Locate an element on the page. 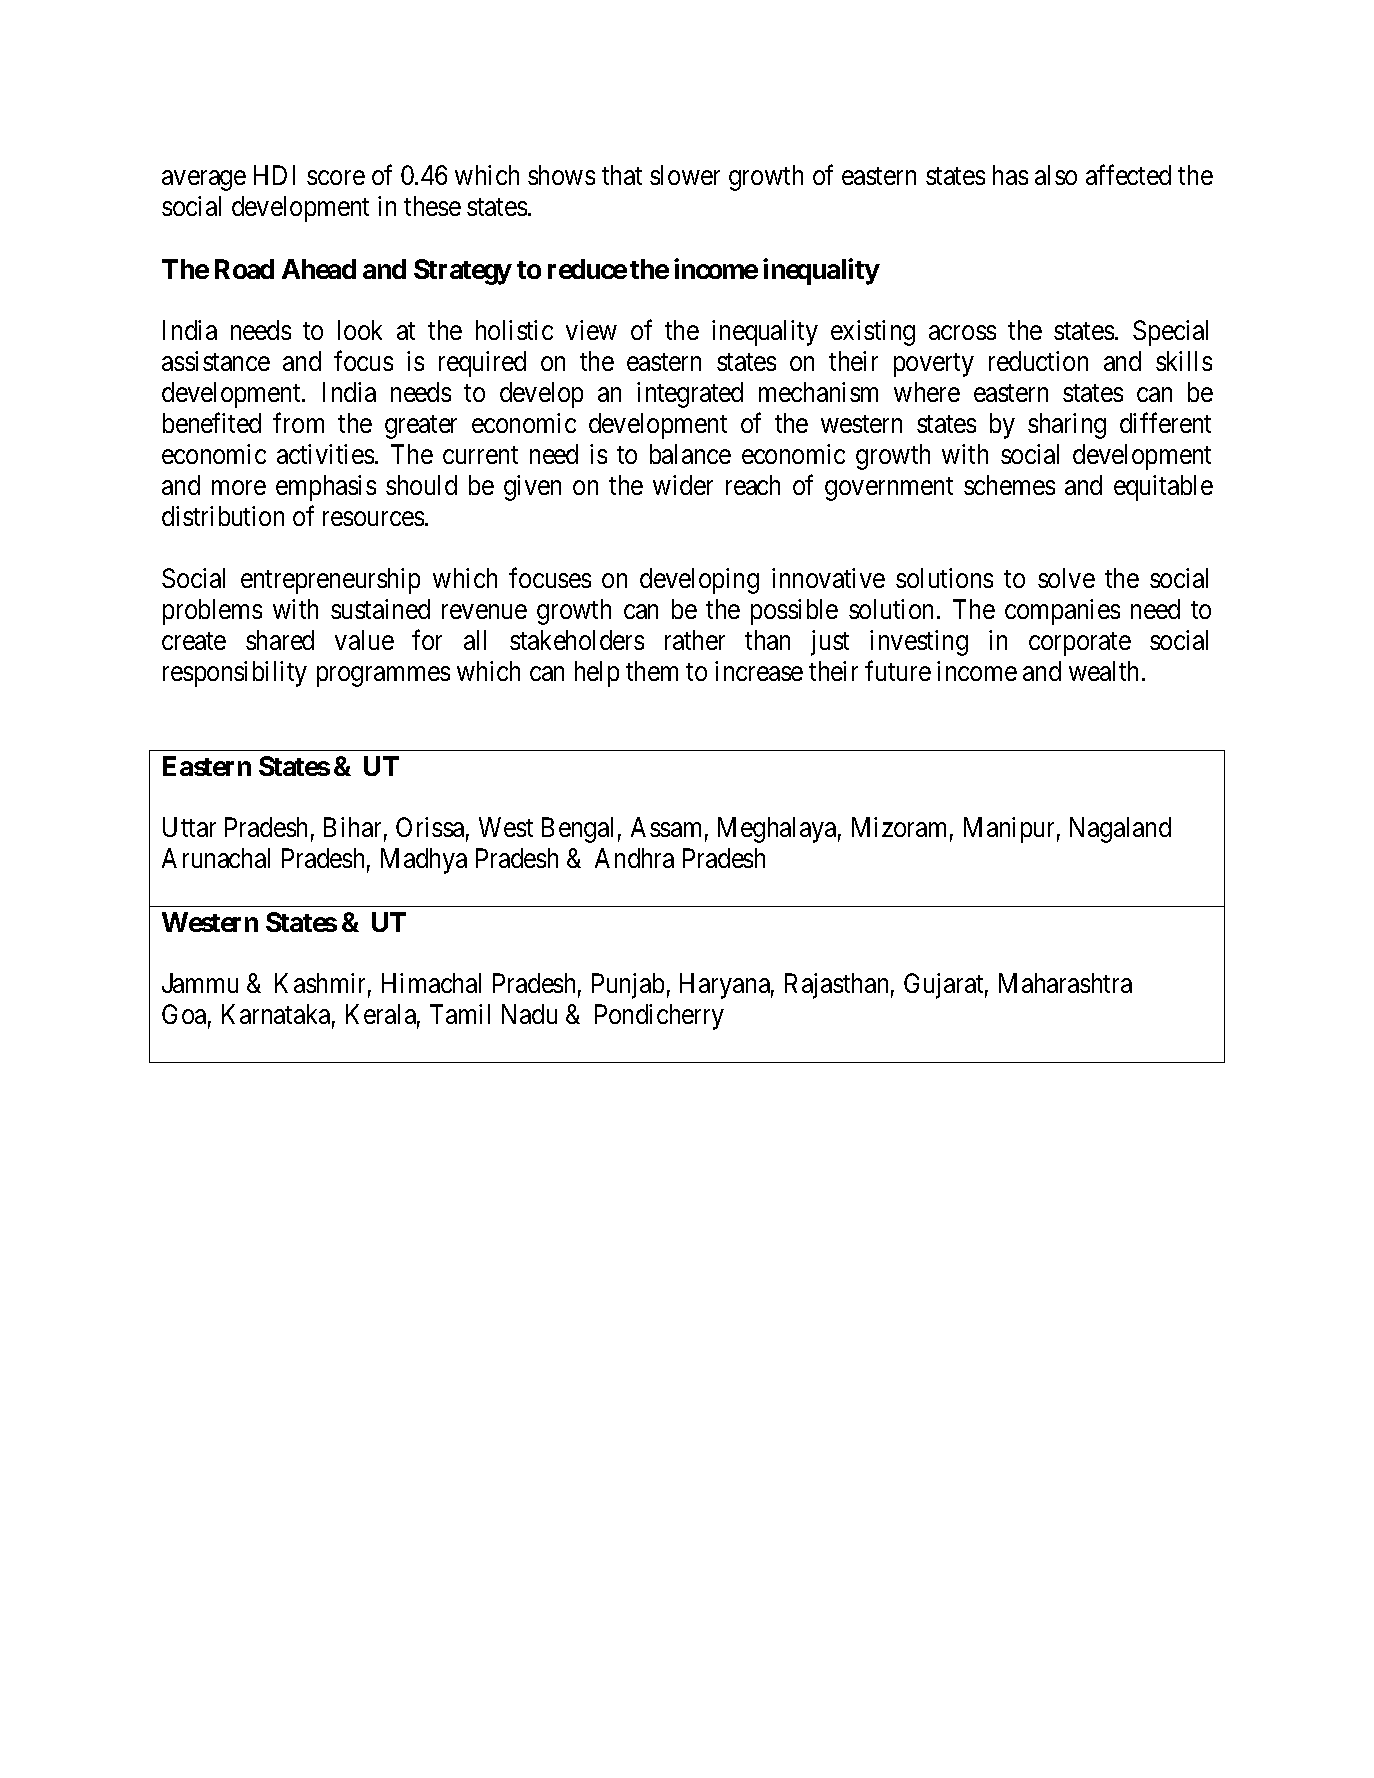 The image size is (1374, 1778). solve is located at coordinates (1066, 578).
